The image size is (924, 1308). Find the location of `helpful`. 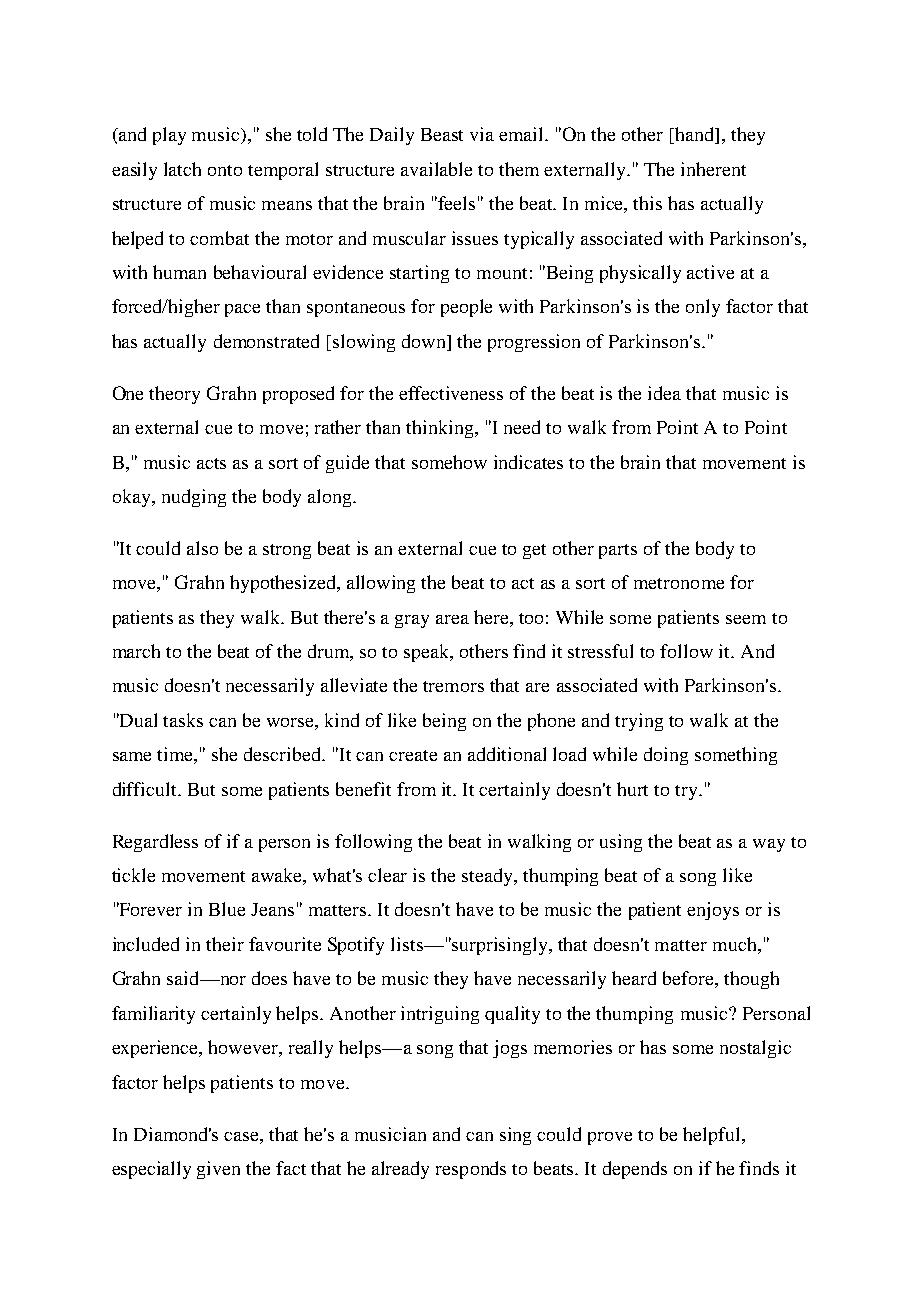

helpful is located at coordinates (713, 1136).
